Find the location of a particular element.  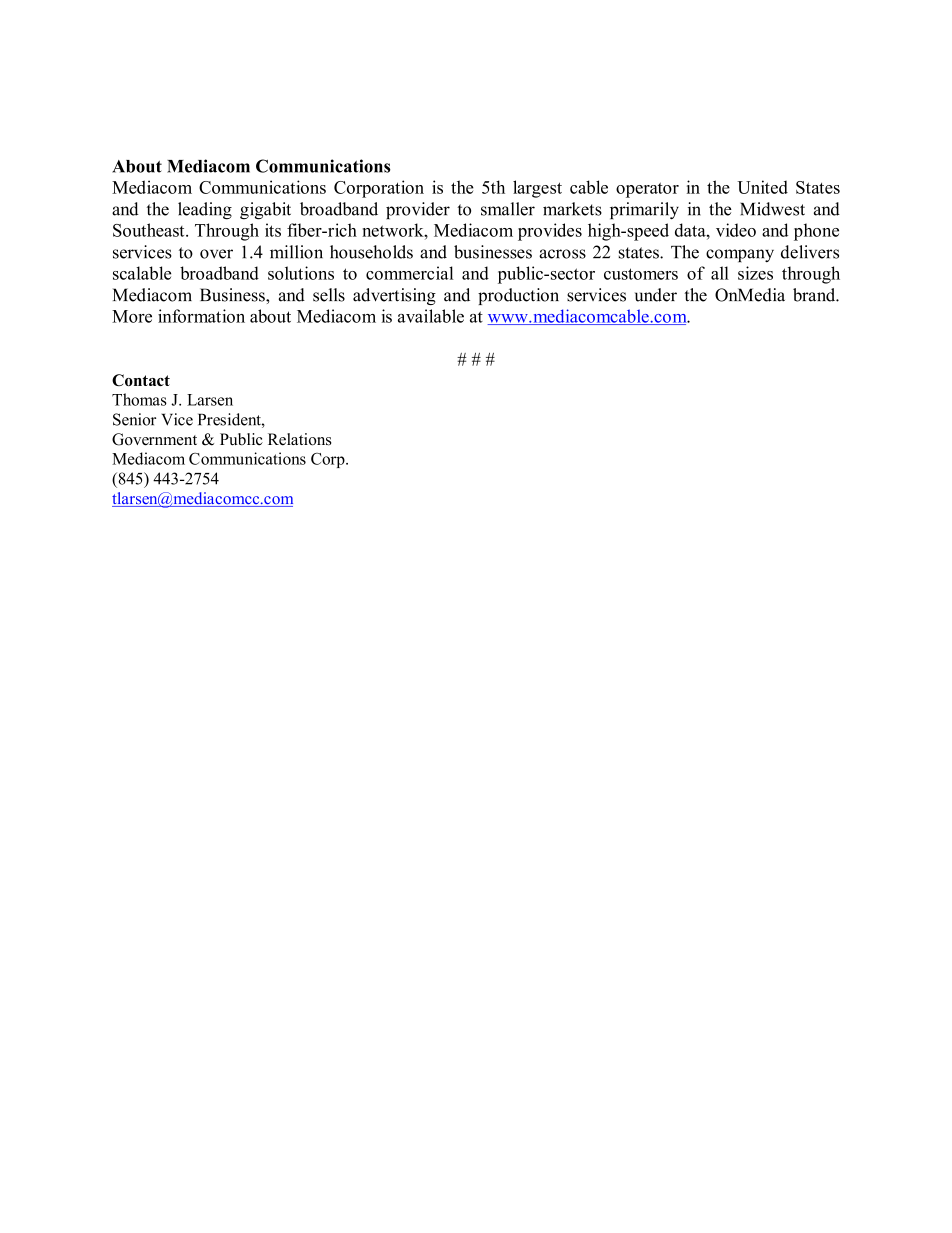

production is located at coordinates (518, 296).
